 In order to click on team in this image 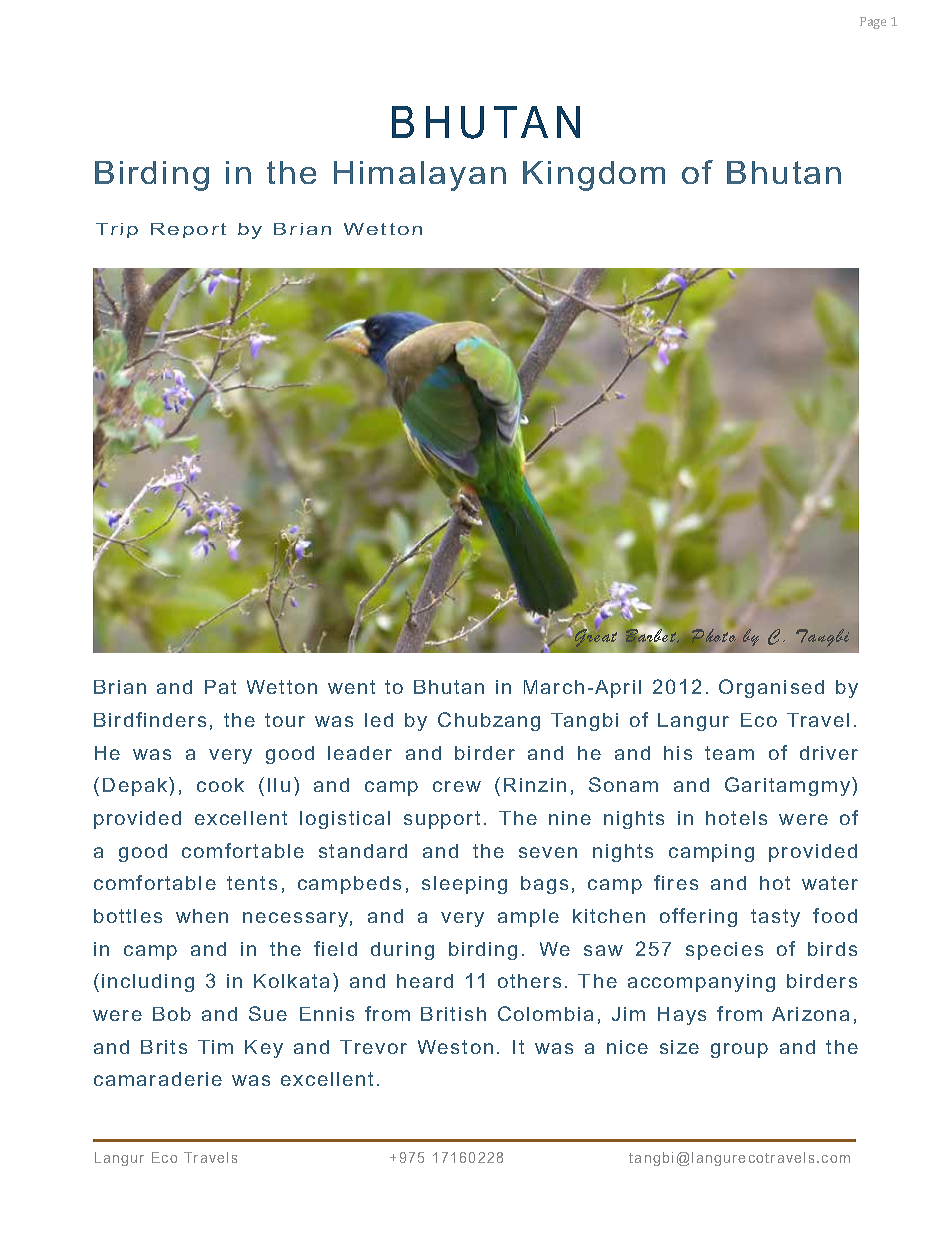, I will do `click(729, 753)`.
